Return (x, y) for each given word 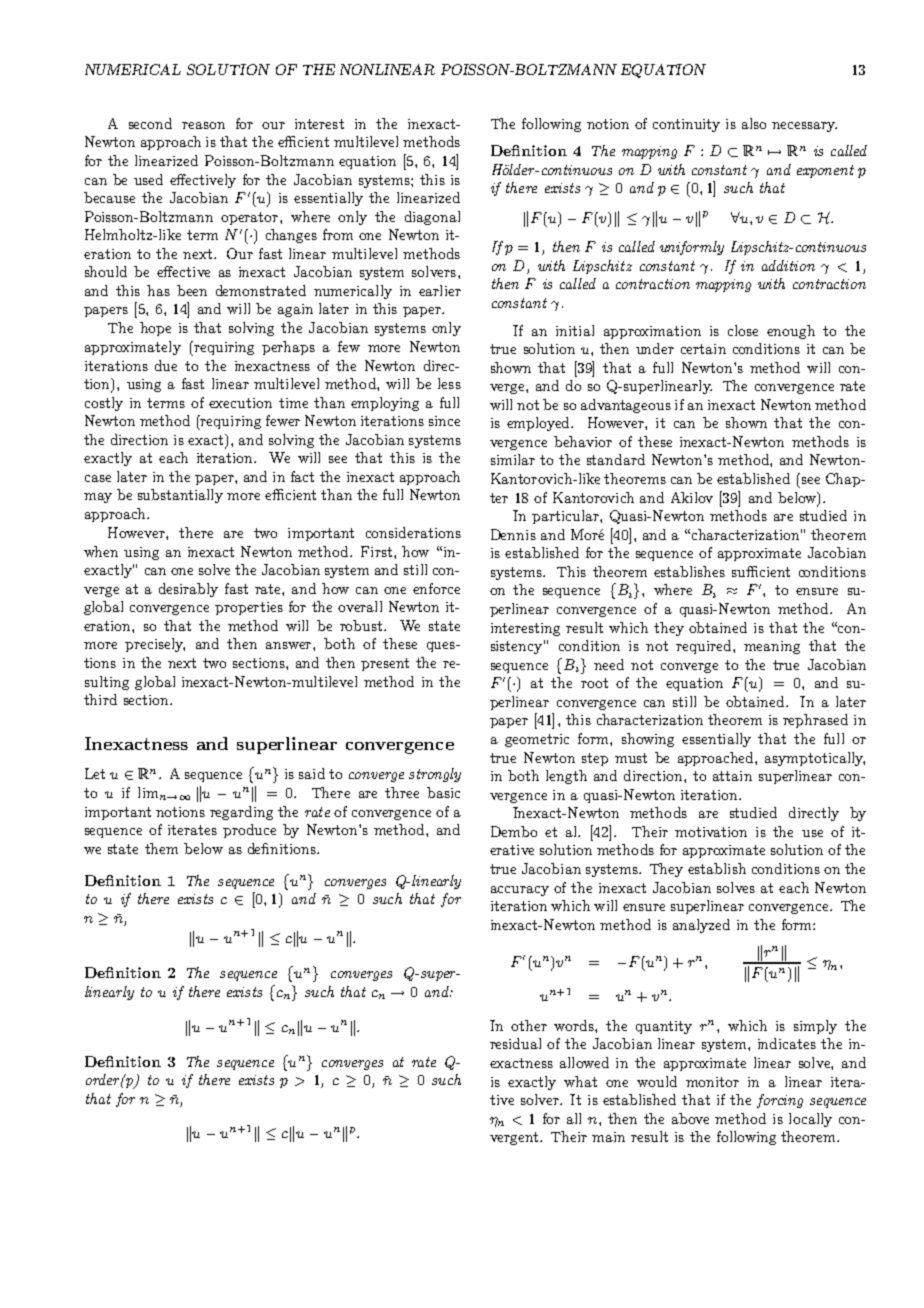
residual (515, 1043)
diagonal (432, 218)
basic (443, 792)
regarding (241, 813)
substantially (180, 496)
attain (732, 776)
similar (513, 459)
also (754, 123)
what (580, 1081)
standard (616, 459)
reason (203, 125)
